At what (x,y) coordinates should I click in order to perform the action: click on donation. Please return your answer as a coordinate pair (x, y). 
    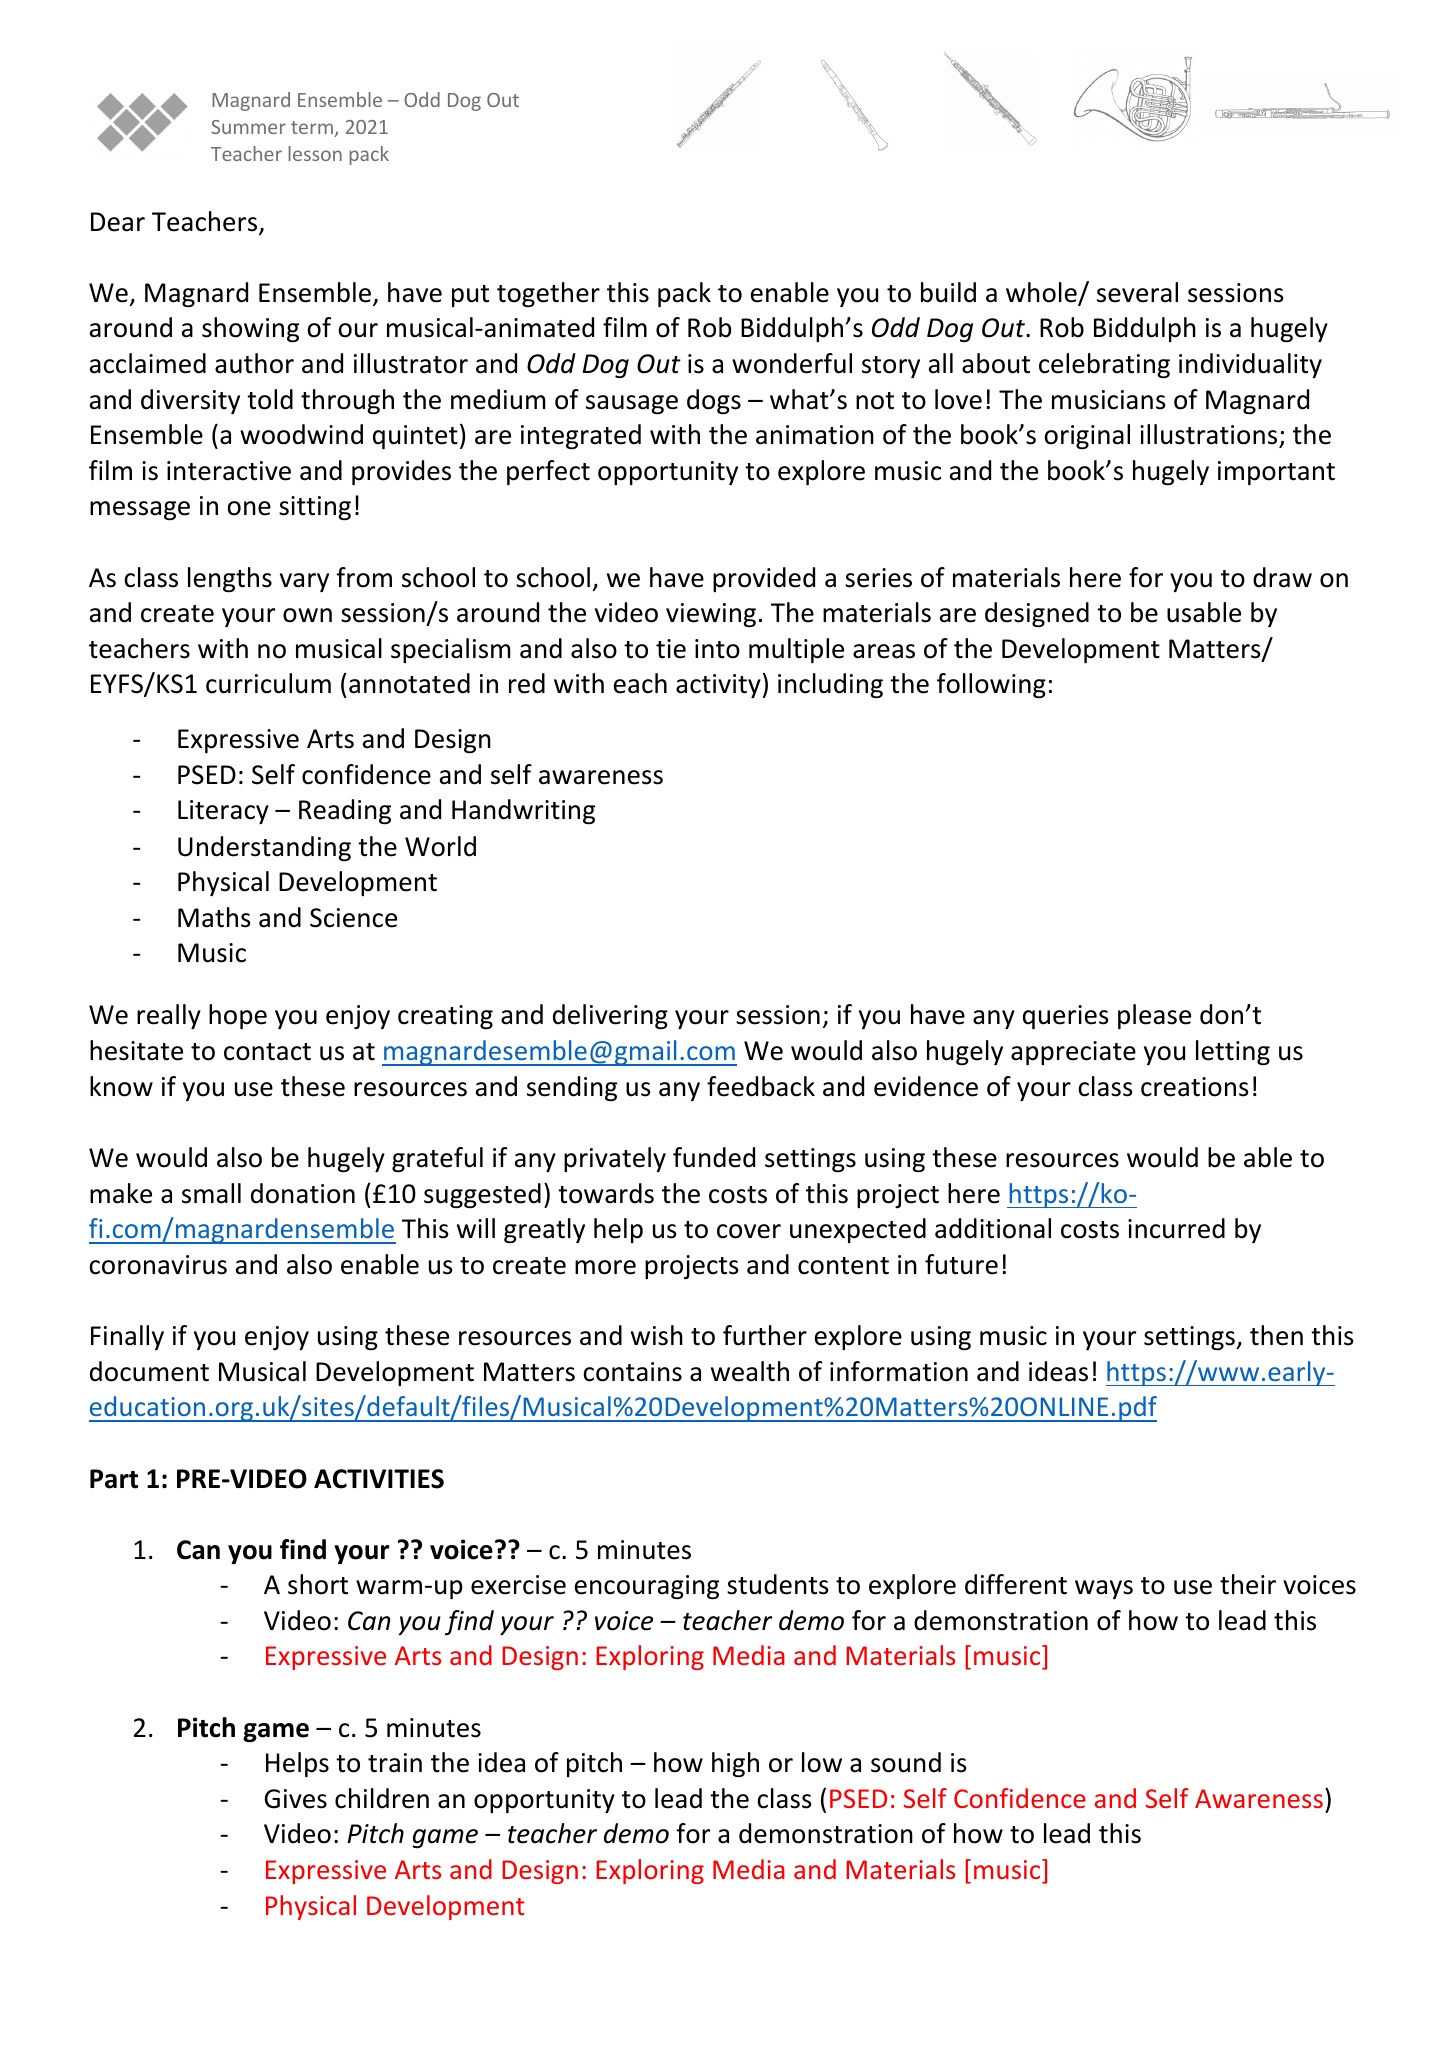
    Looking at the image, I should click on (303, 1193).
